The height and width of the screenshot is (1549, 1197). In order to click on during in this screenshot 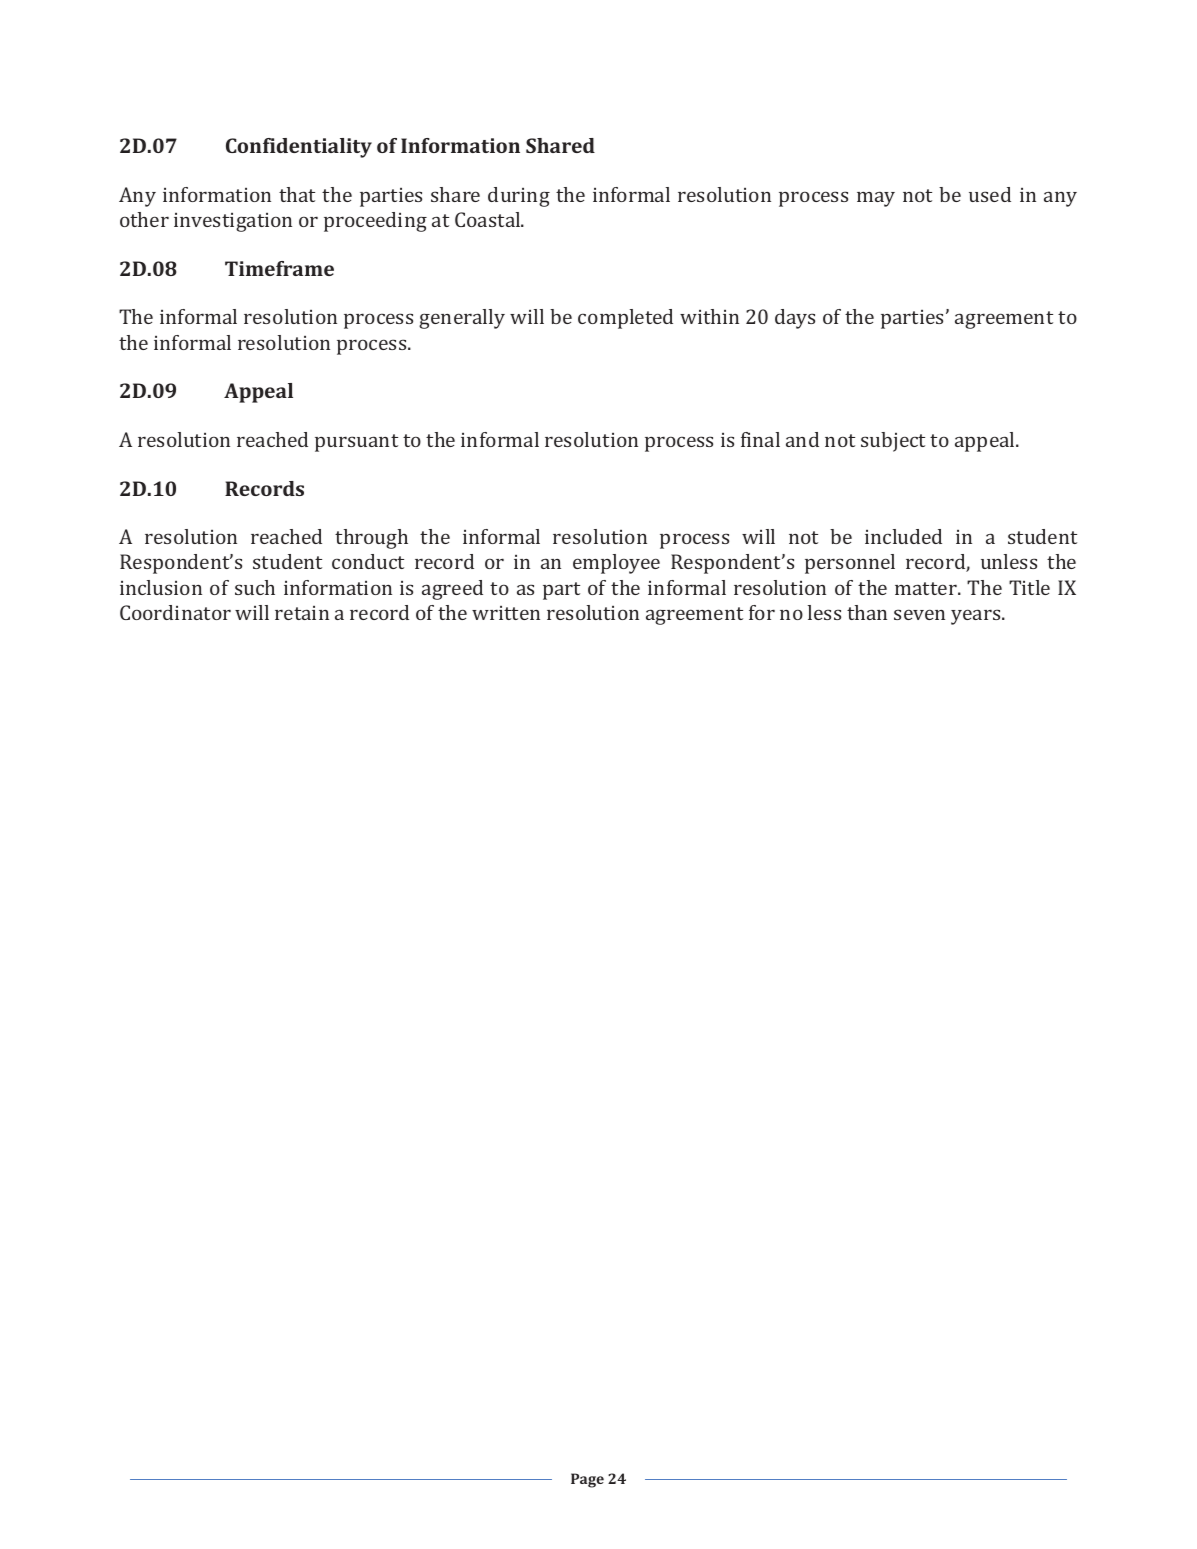, I will do `click(519, 197)`.
